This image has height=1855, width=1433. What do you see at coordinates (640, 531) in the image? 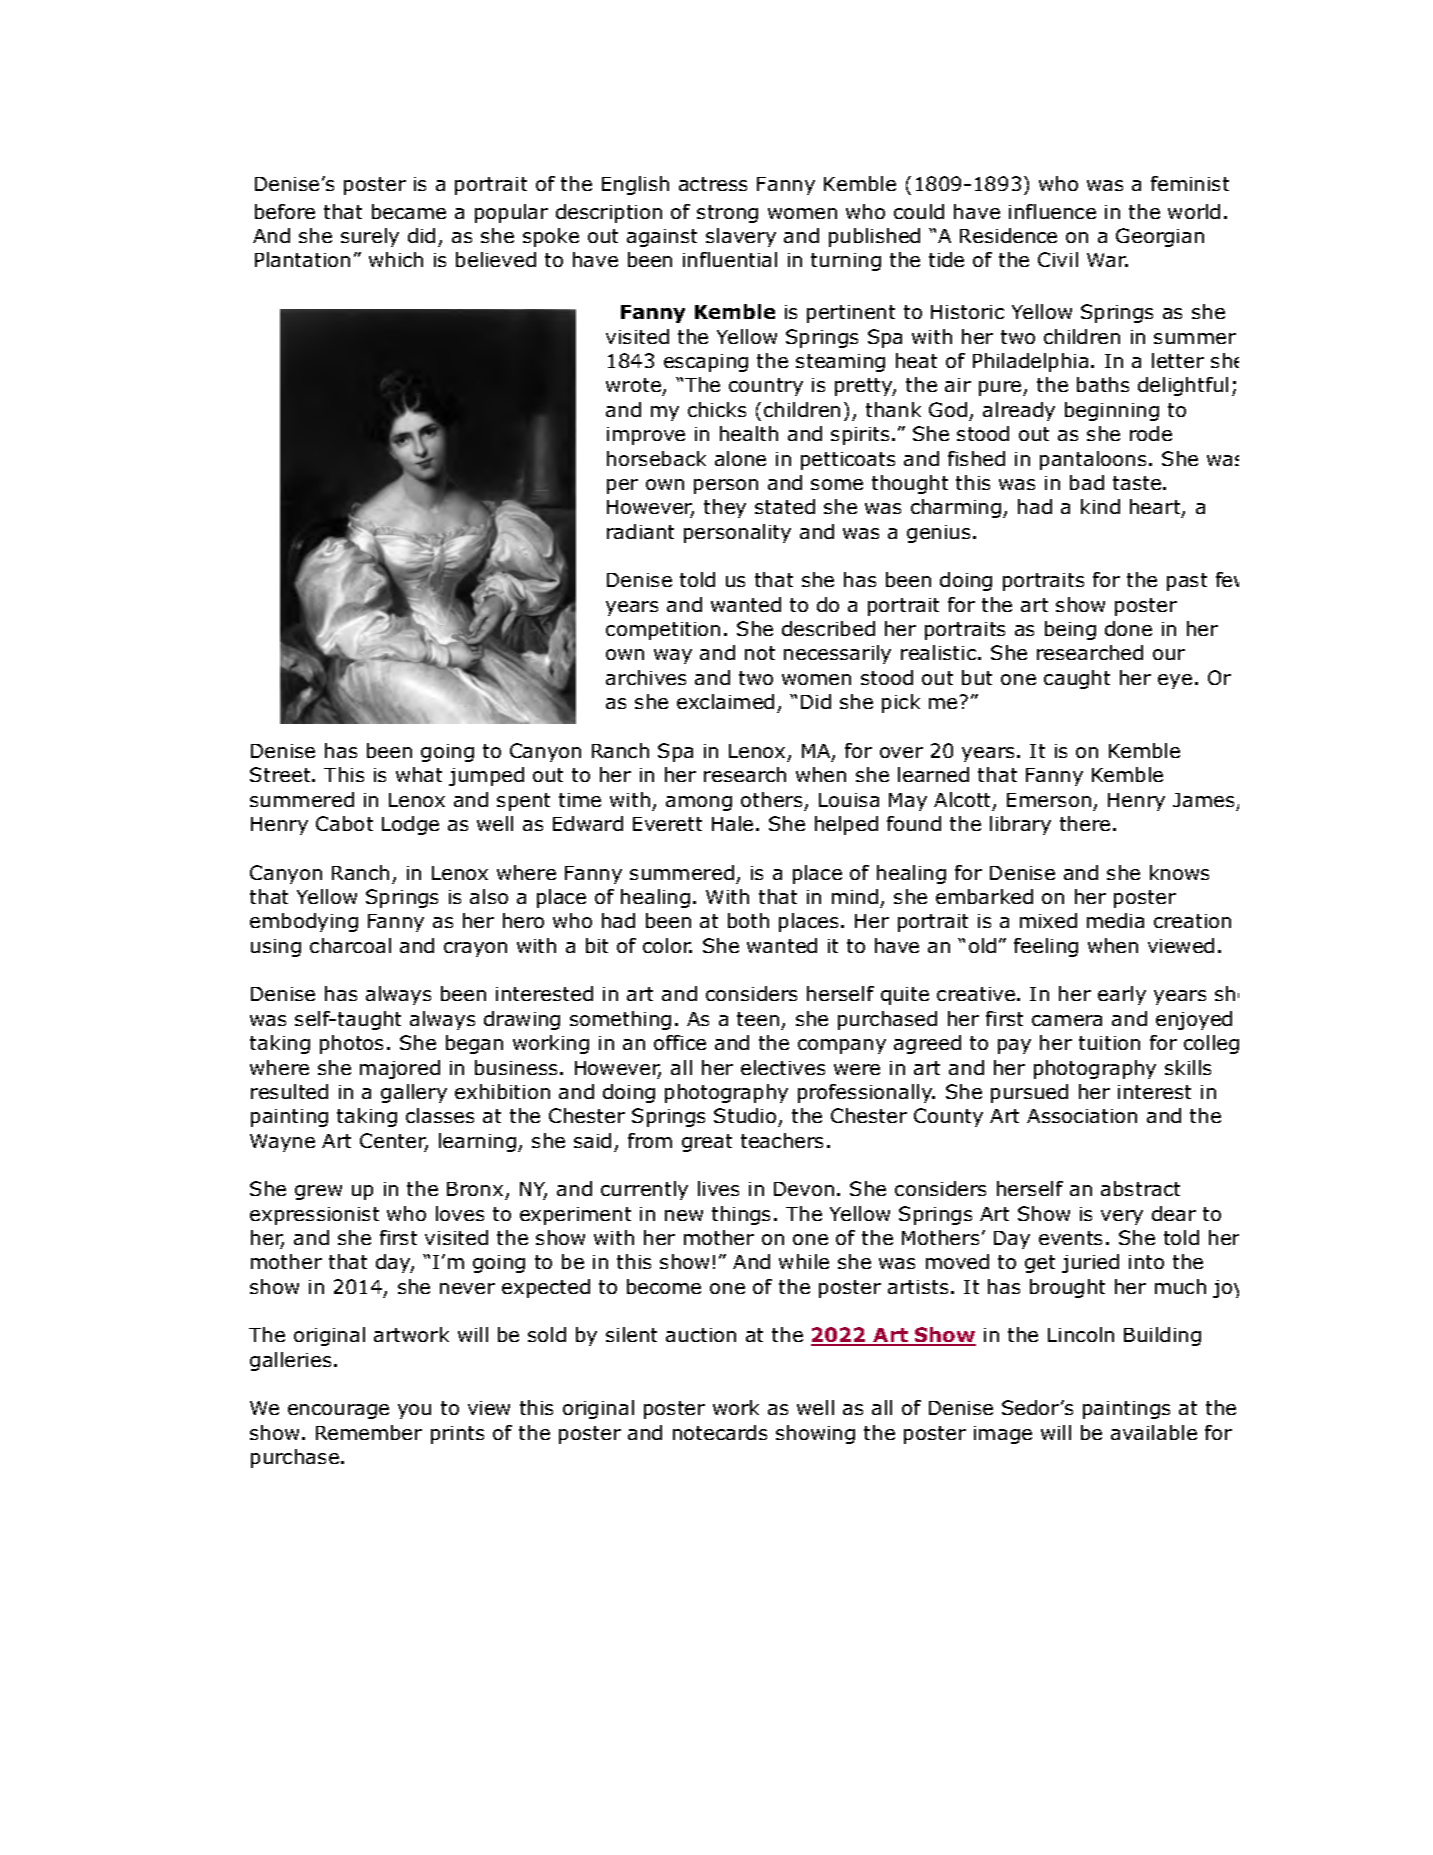
I see `radiant` at bounding box center [640, 531].
